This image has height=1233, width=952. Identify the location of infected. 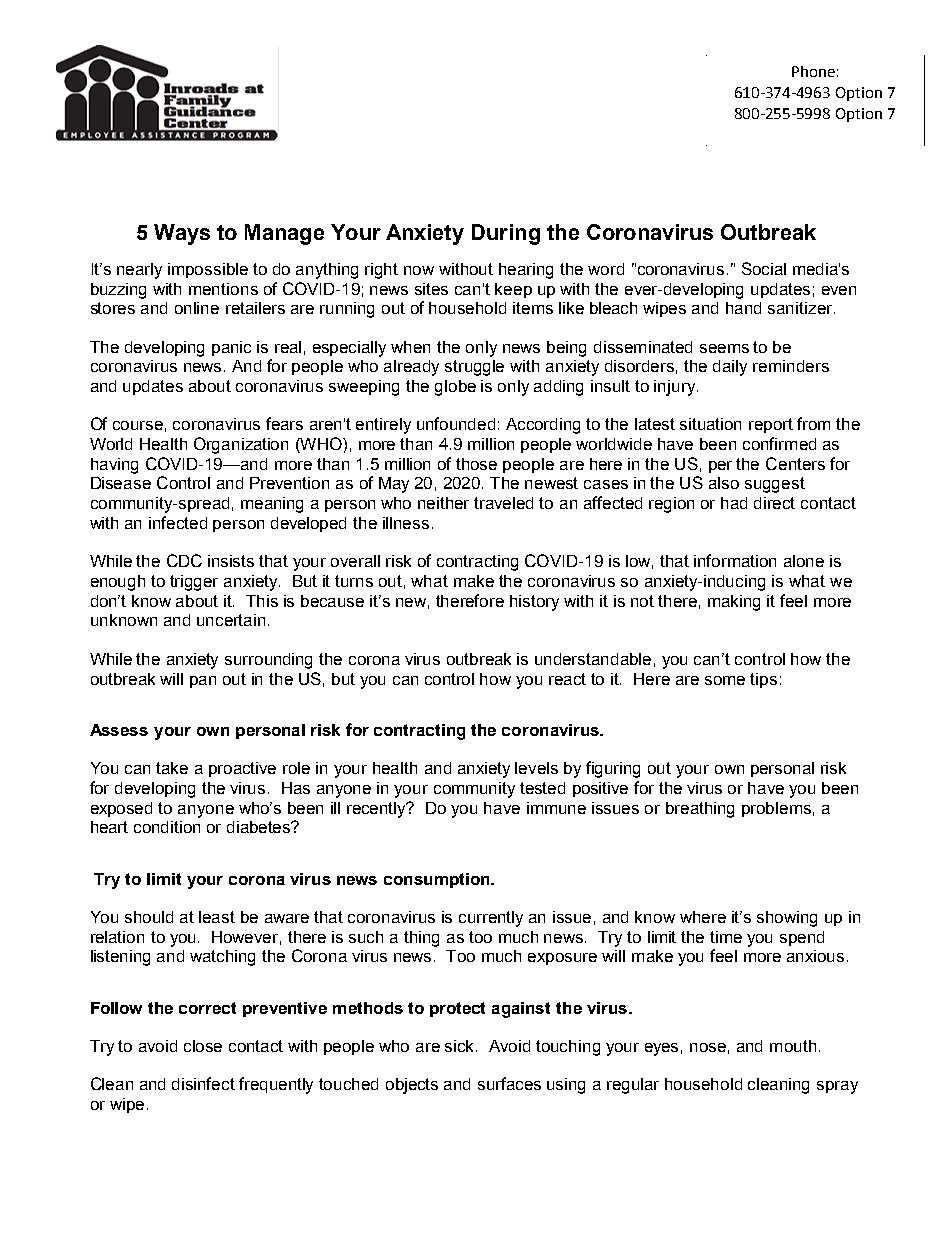
(178, 522).
